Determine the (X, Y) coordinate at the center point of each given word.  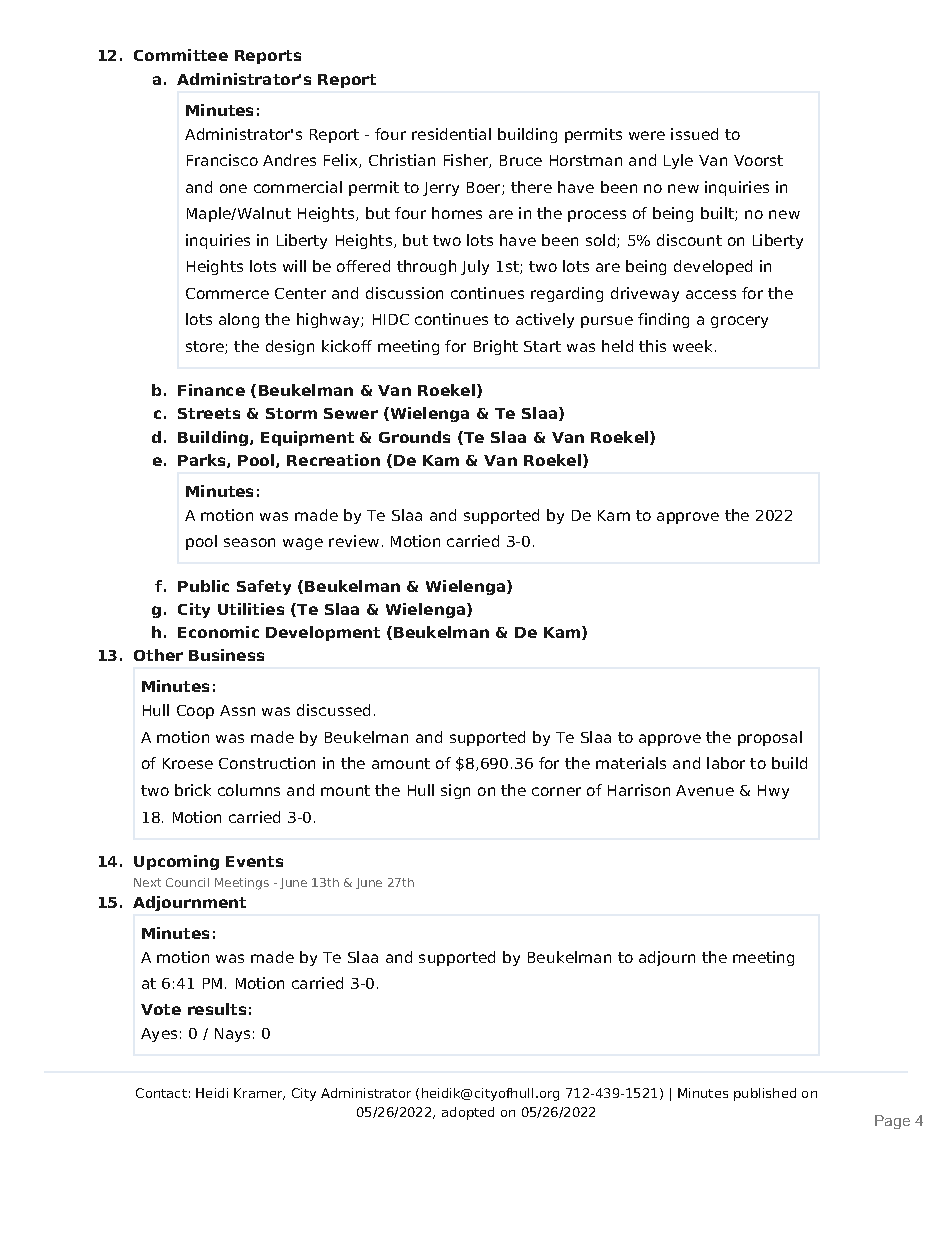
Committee (181, 55)
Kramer (259, 1094)
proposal (770, 738)
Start (542, 346)
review (354, 541)
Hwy (773, 792)
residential (451, 134)
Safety (264, 587)
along (239, 320)
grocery (739, 322)
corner (556, 791)
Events (254, 861)
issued (694, 134)
